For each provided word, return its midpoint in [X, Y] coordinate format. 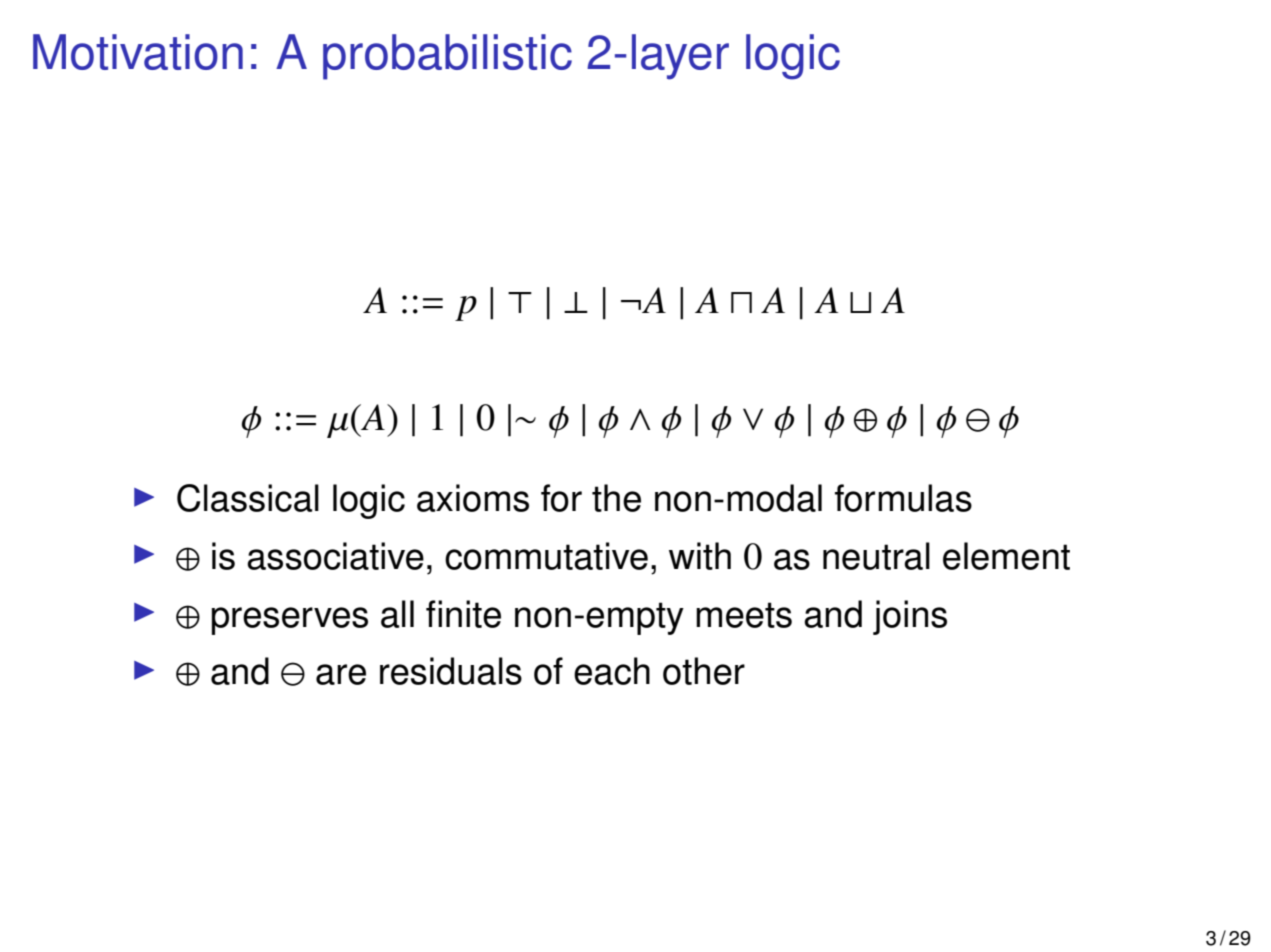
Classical [248, 498]
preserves [290, 621]
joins [910, 617]
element [1006, 556]
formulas [903, 498]
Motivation [138, 52]
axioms [473, 498]
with [700, 556]
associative [335, 556]
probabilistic [447, 57]
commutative [546, 556]
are [341, 674]
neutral [876, 556]
